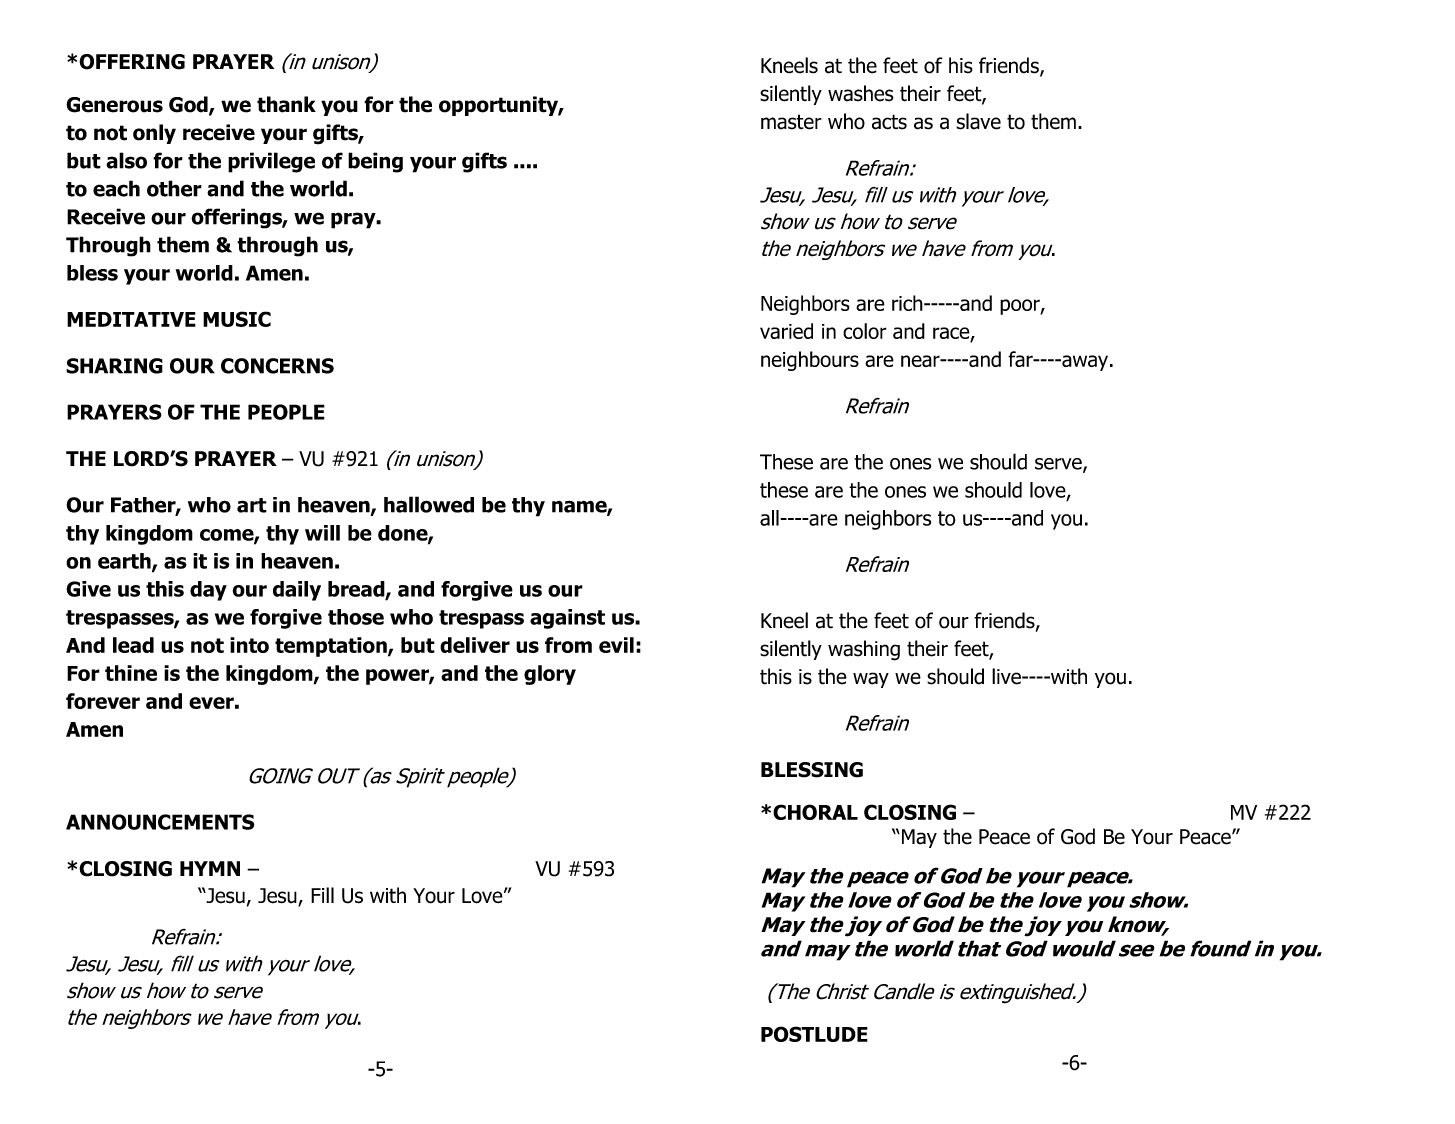  Describe the element at coordinates (210, 868) in the screenshot. I see `HYMN` at that location.
